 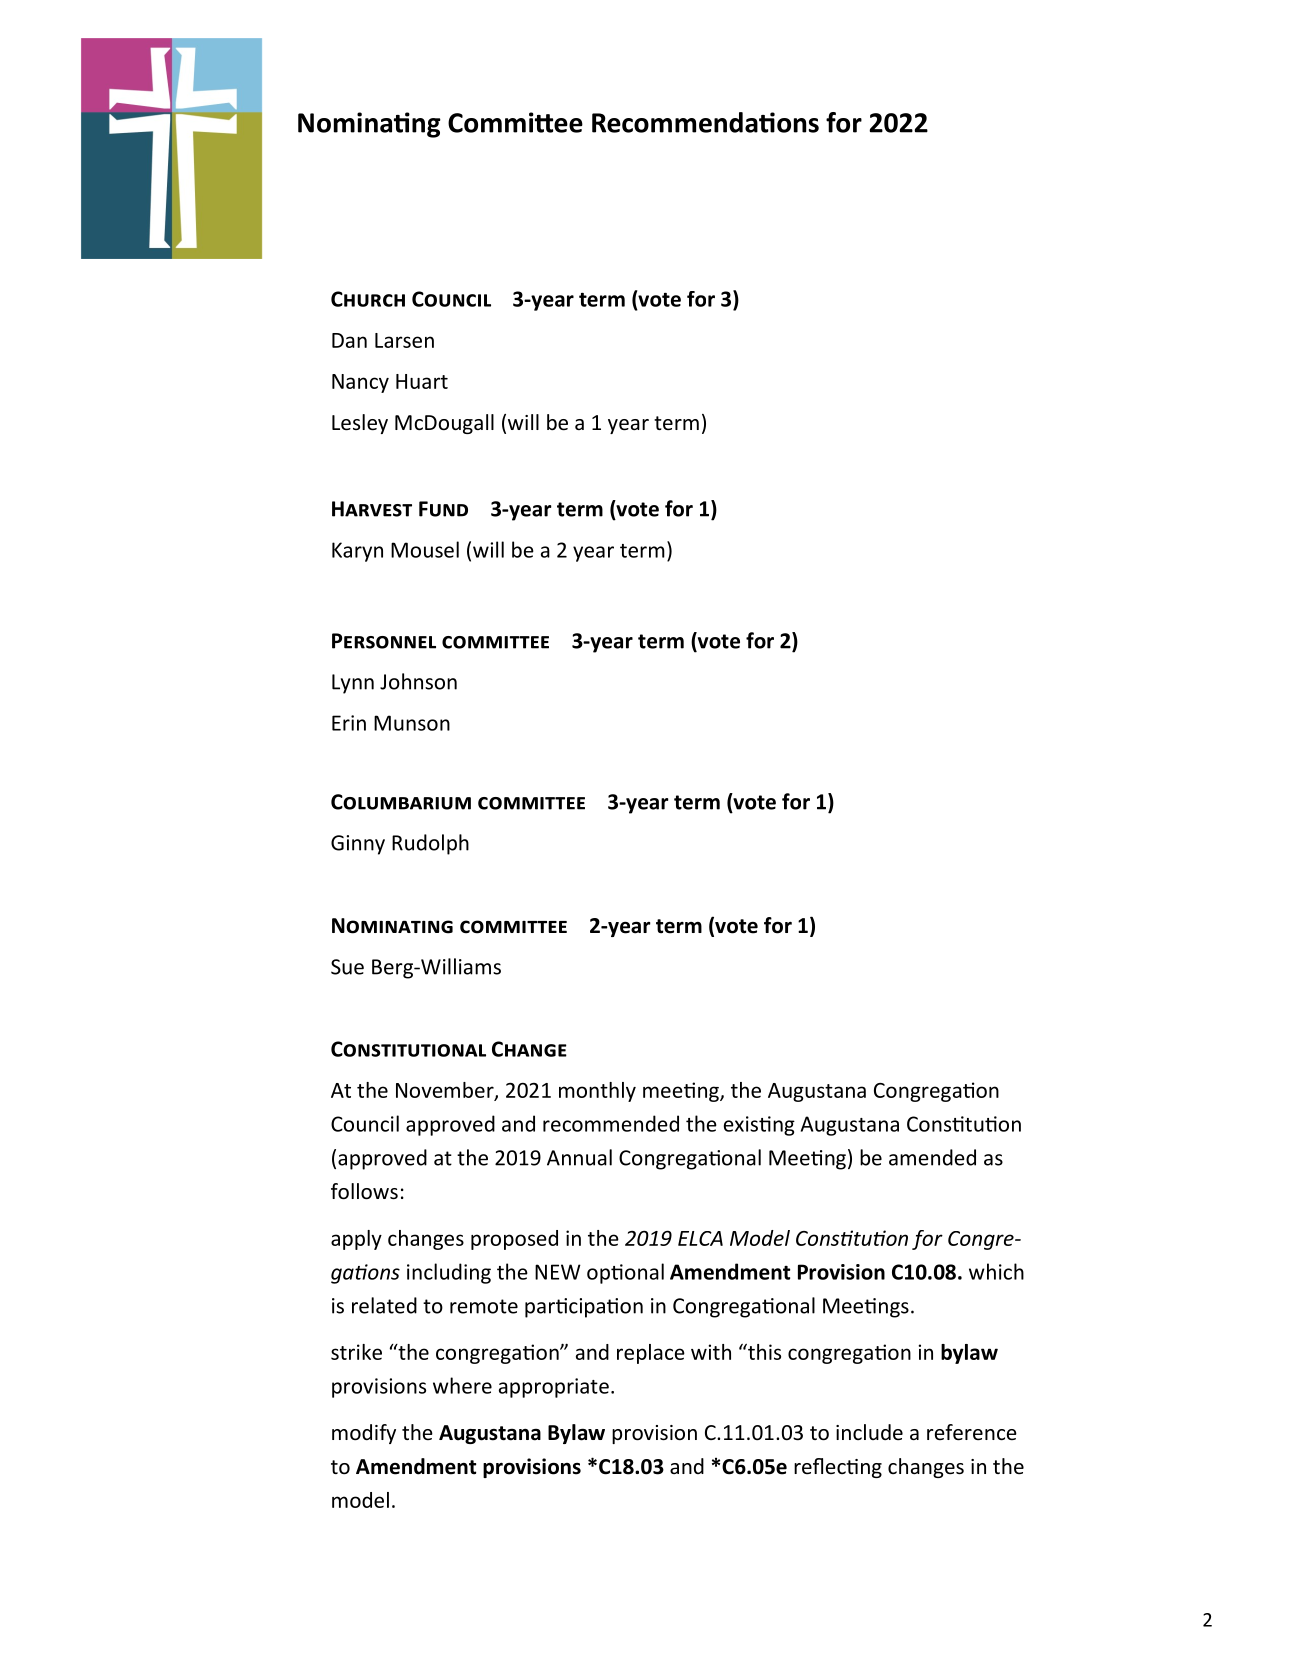 I want to click on Johnson, so click(x=418, y=681).
